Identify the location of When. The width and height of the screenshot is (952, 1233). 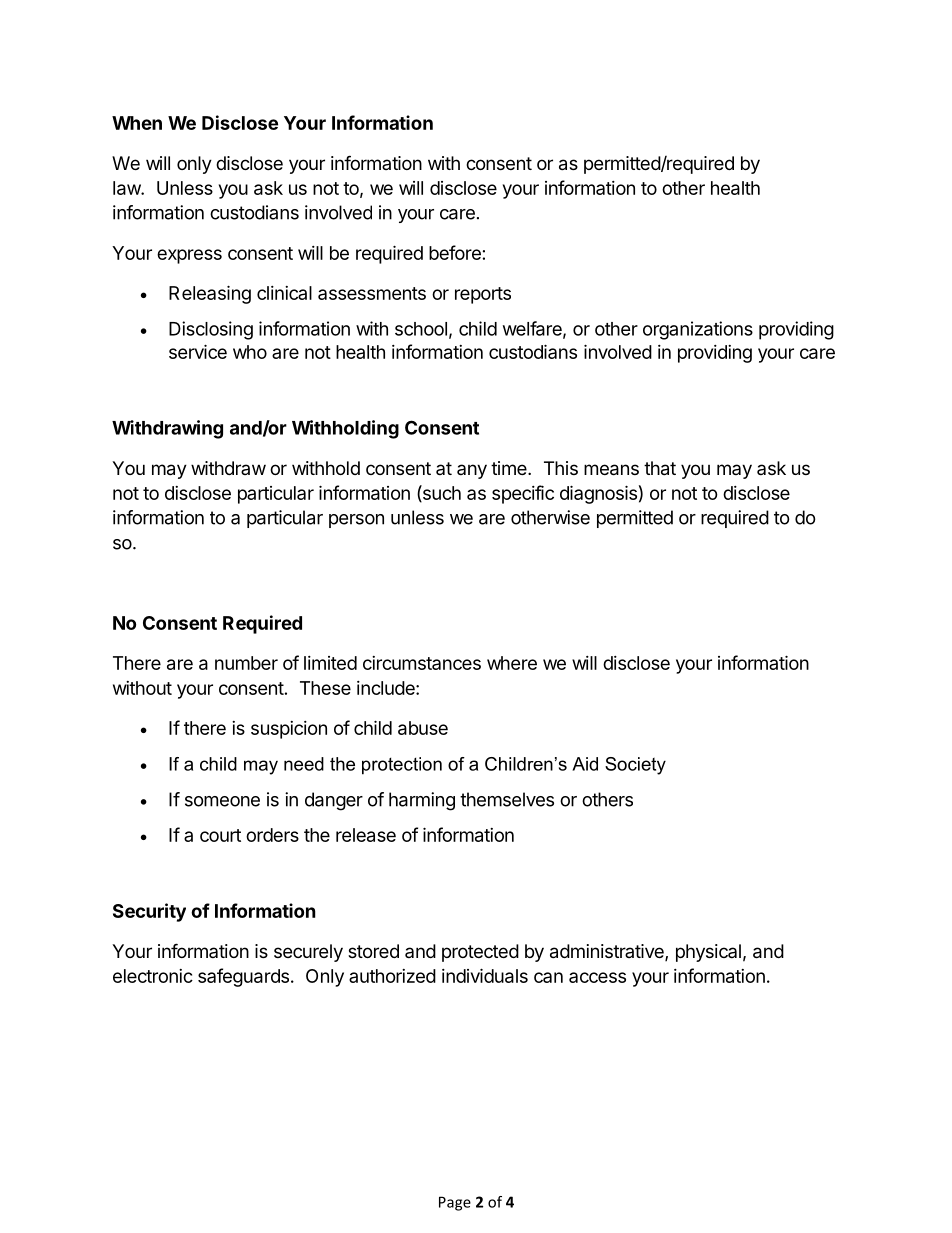
(137, 123).
